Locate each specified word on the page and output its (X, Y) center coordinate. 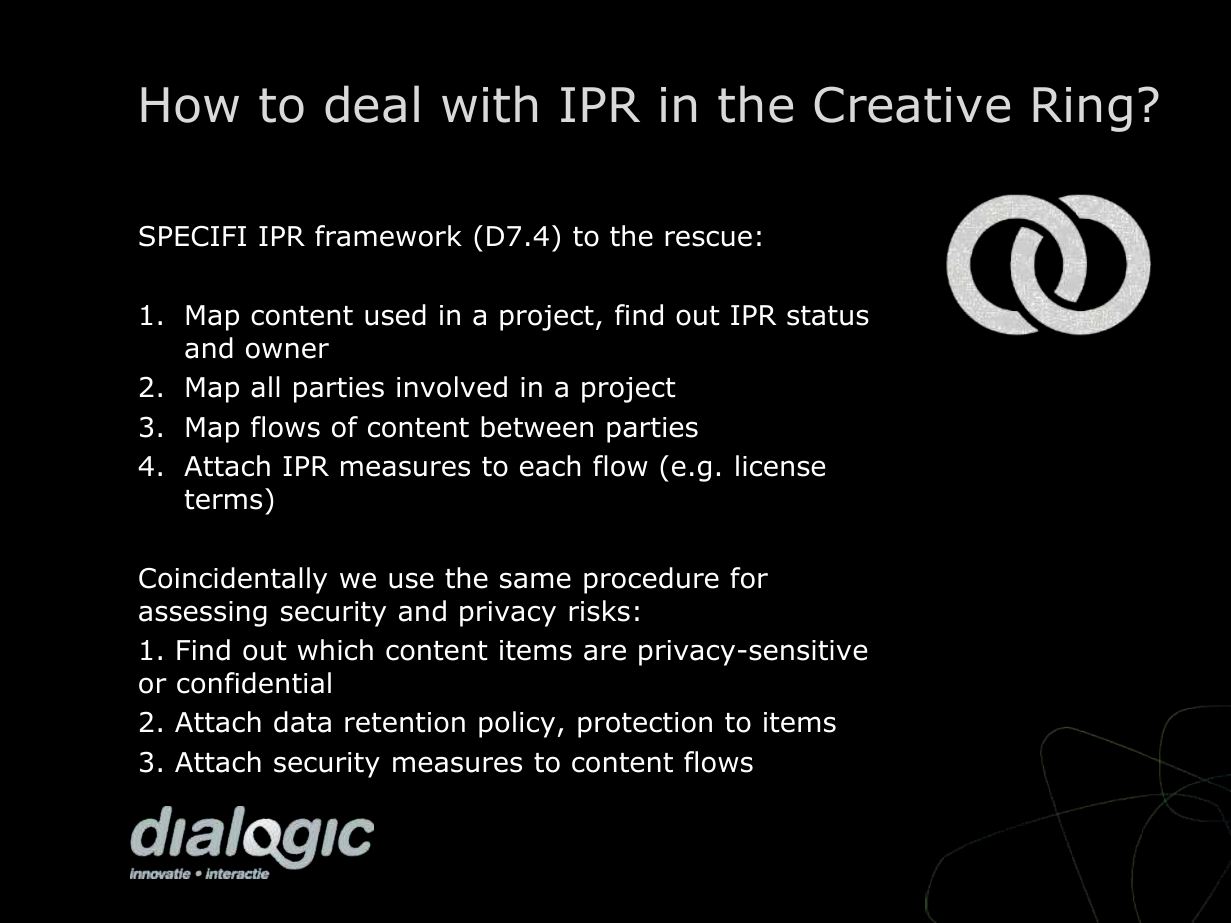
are (605, 652)
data (302, 722)
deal (372, 104)
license (780, 466)
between (537, 427)
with (489, 104)
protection (645, 725)
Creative (912, 104)
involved (452, 387)
